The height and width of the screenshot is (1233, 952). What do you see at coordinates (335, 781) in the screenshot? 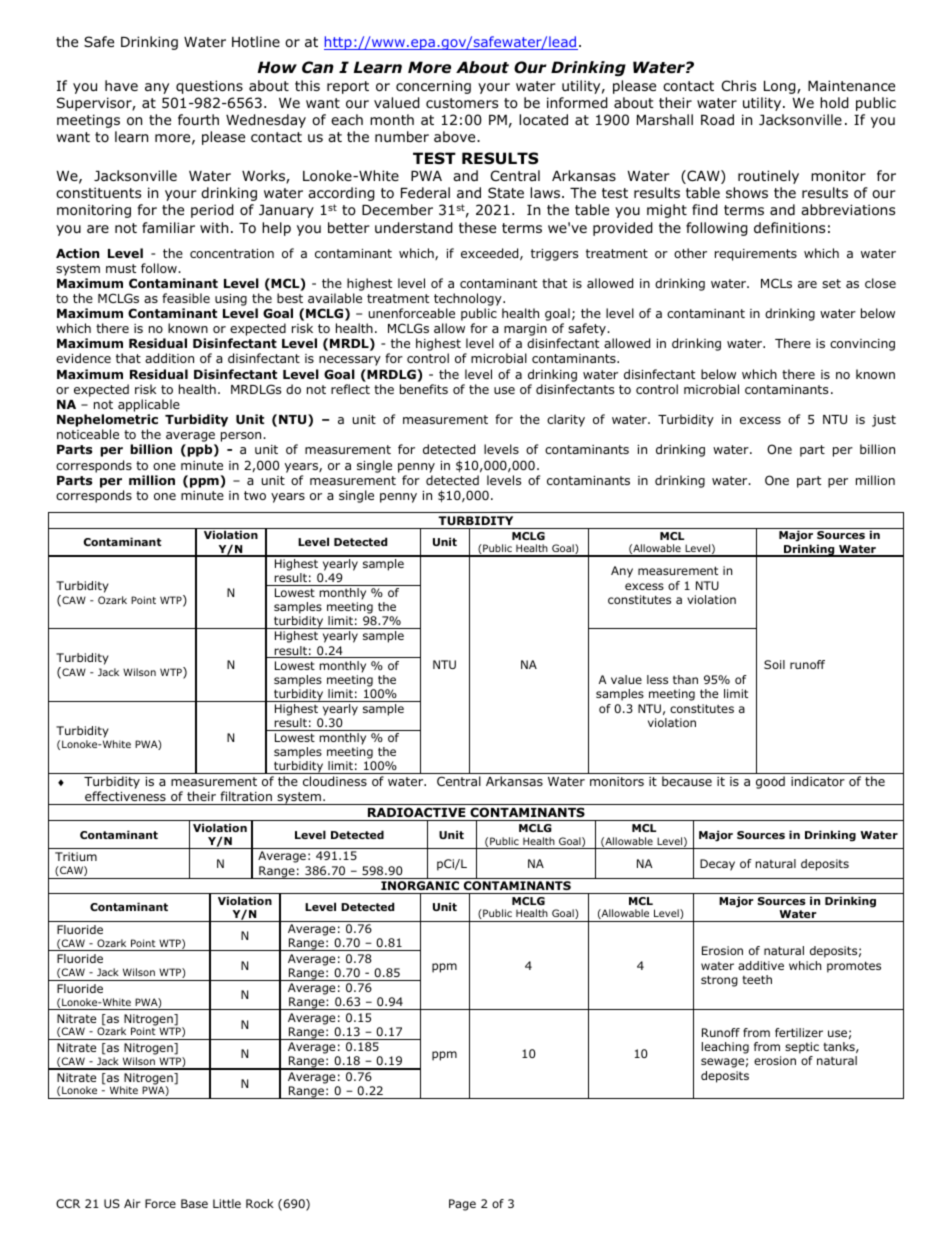
I see `cloudiness` at bounding box center [335, 781].
